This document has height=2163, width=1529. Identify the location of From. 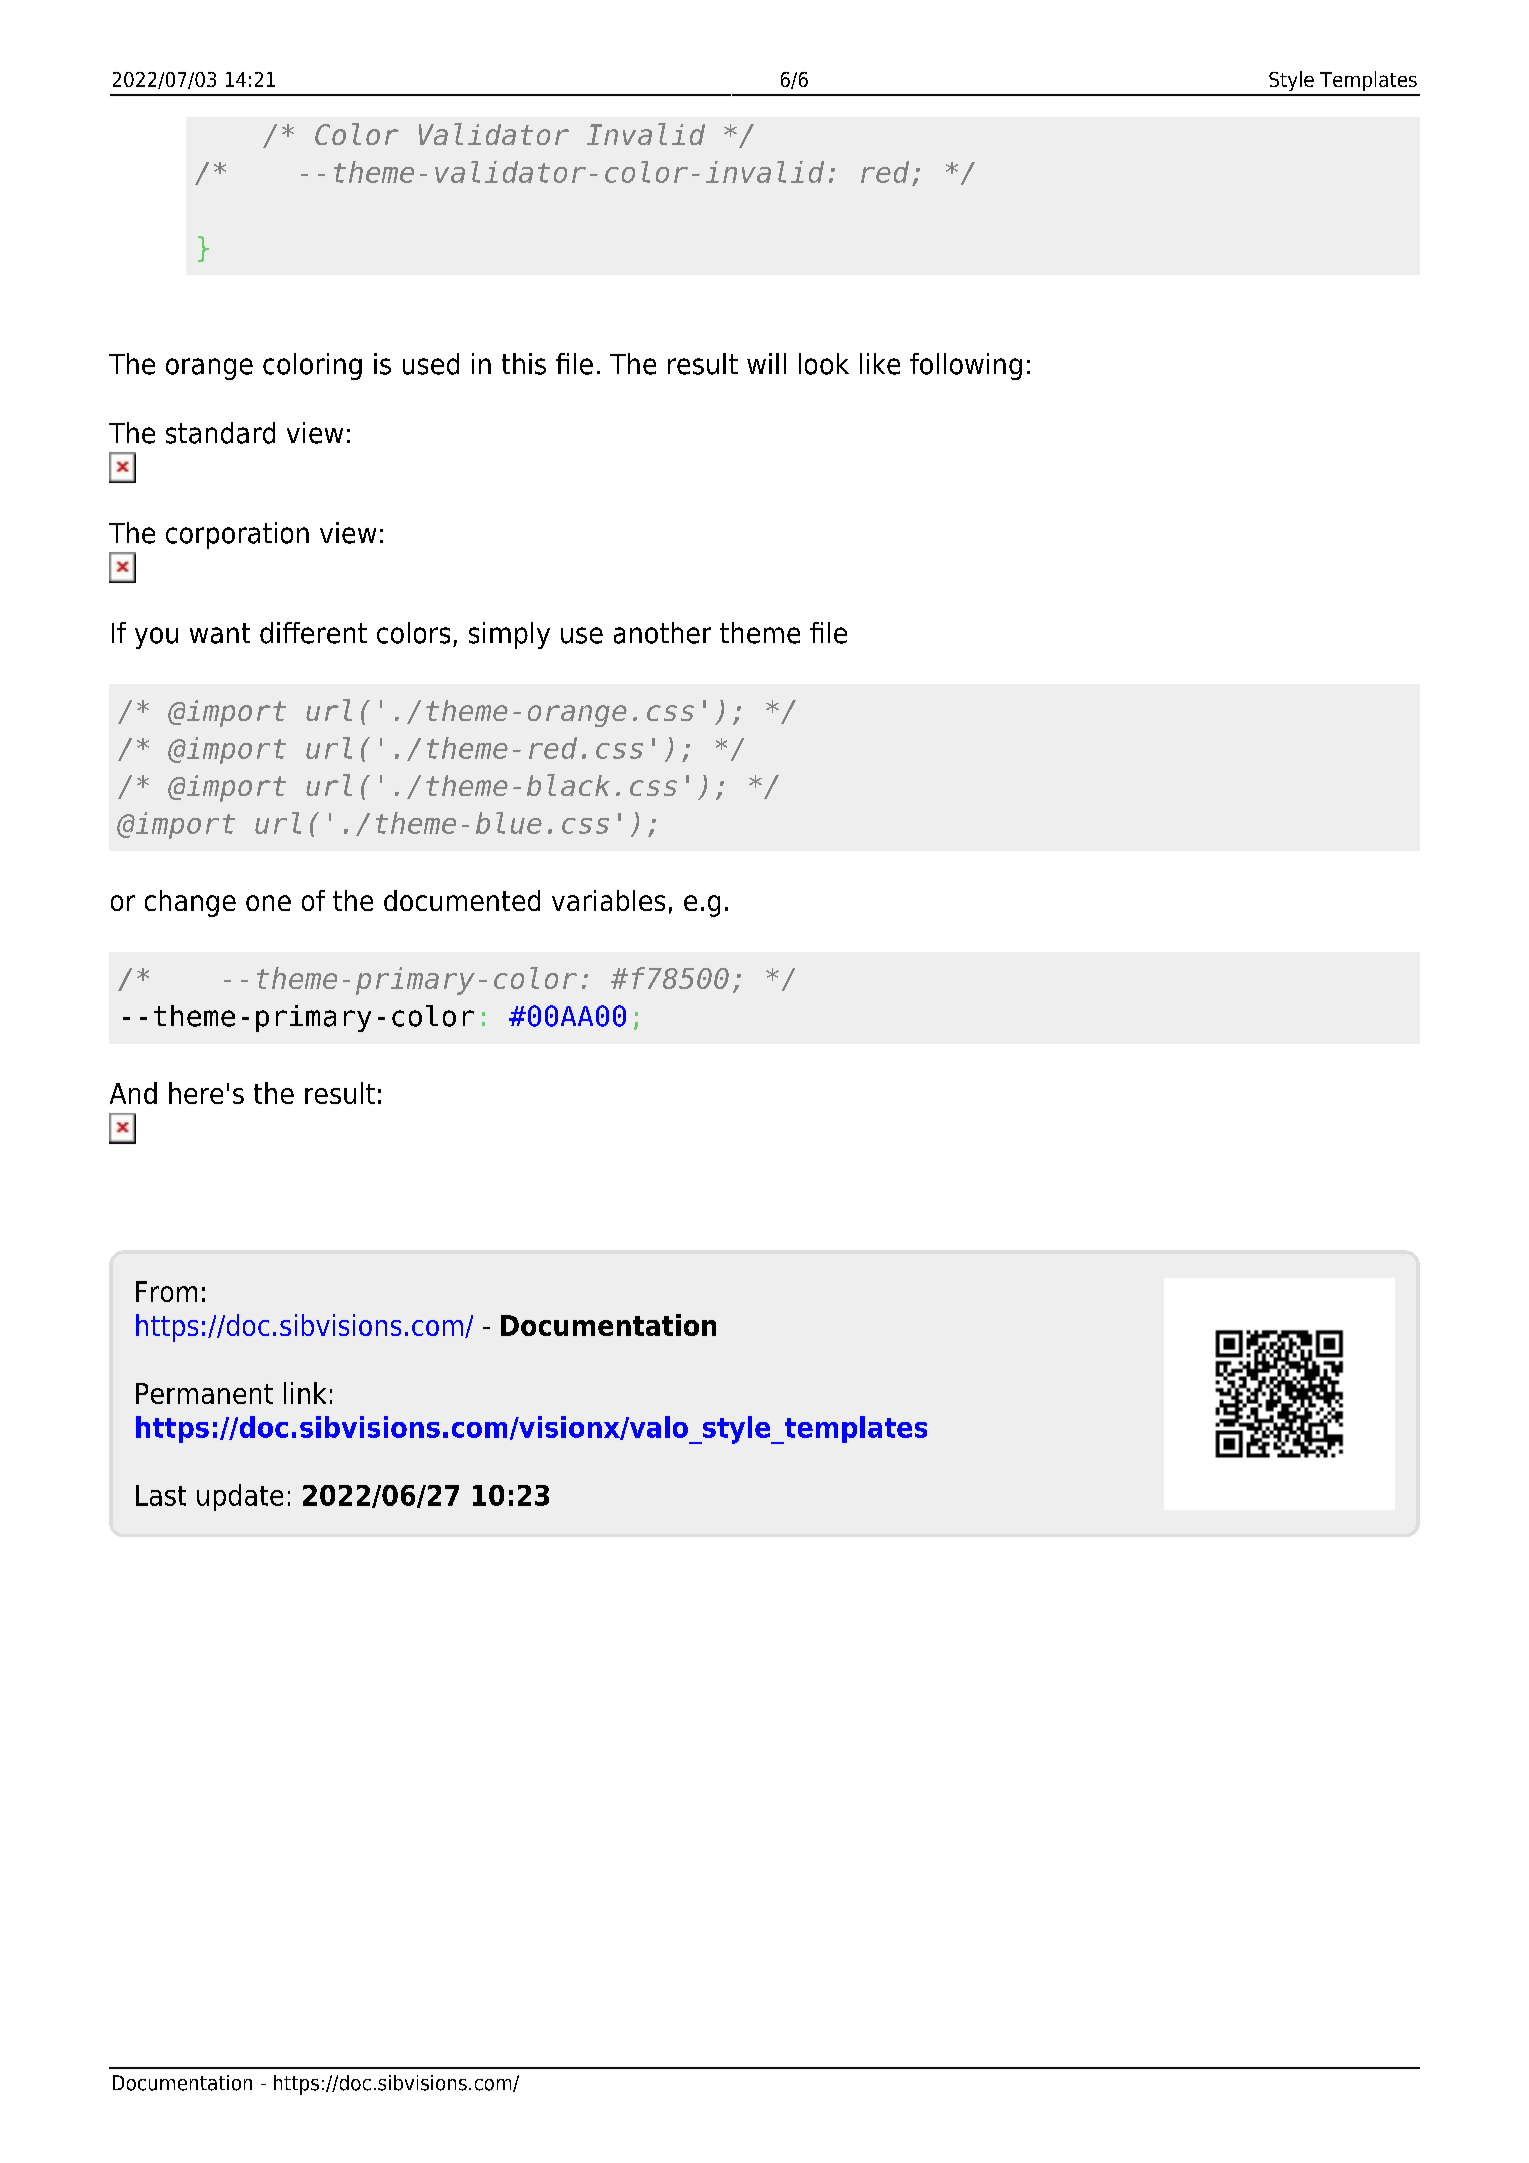
(166, 1291).
